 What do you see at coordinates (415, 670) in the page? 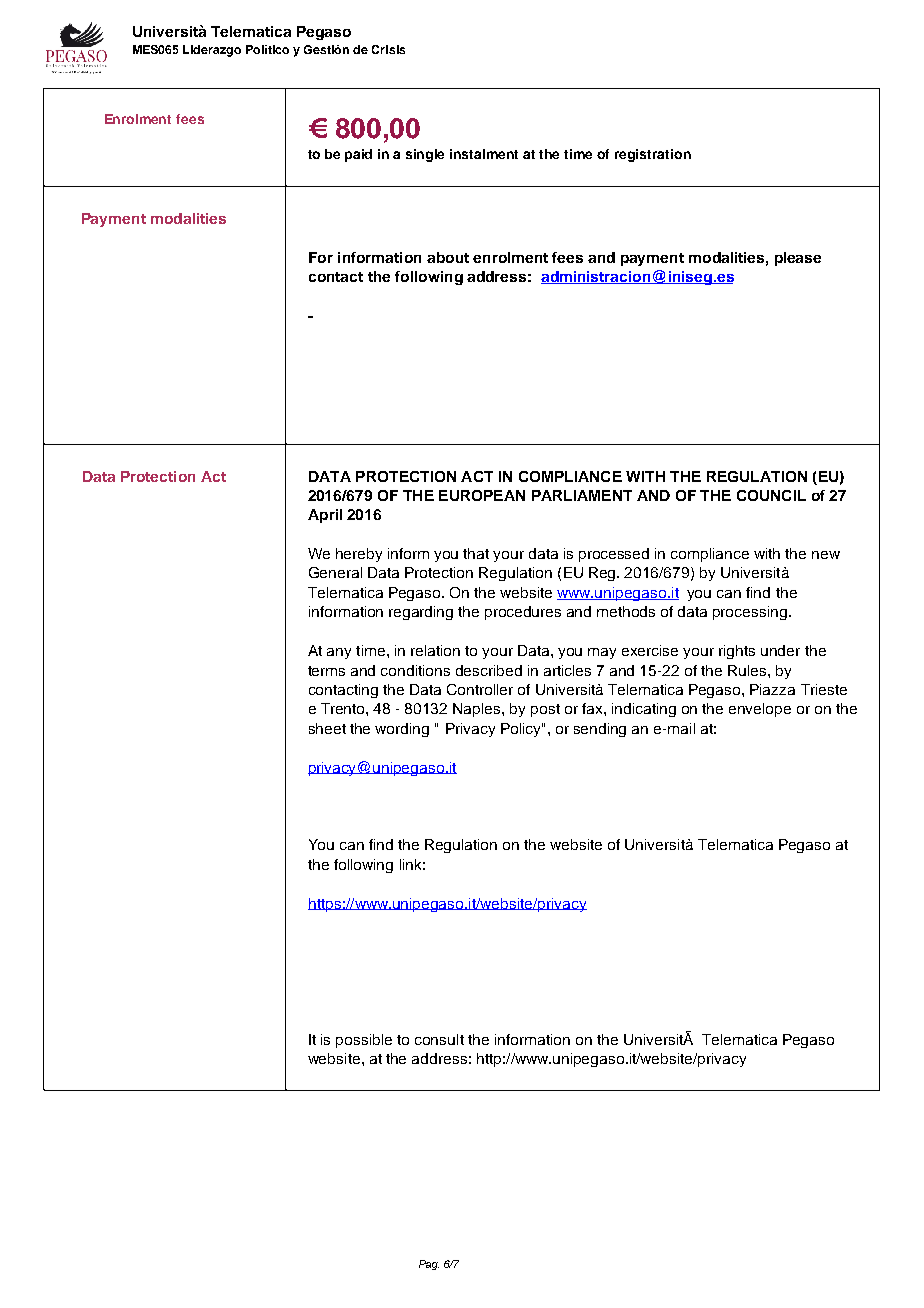
I see `conditions` at bounding box center [415, 670].
